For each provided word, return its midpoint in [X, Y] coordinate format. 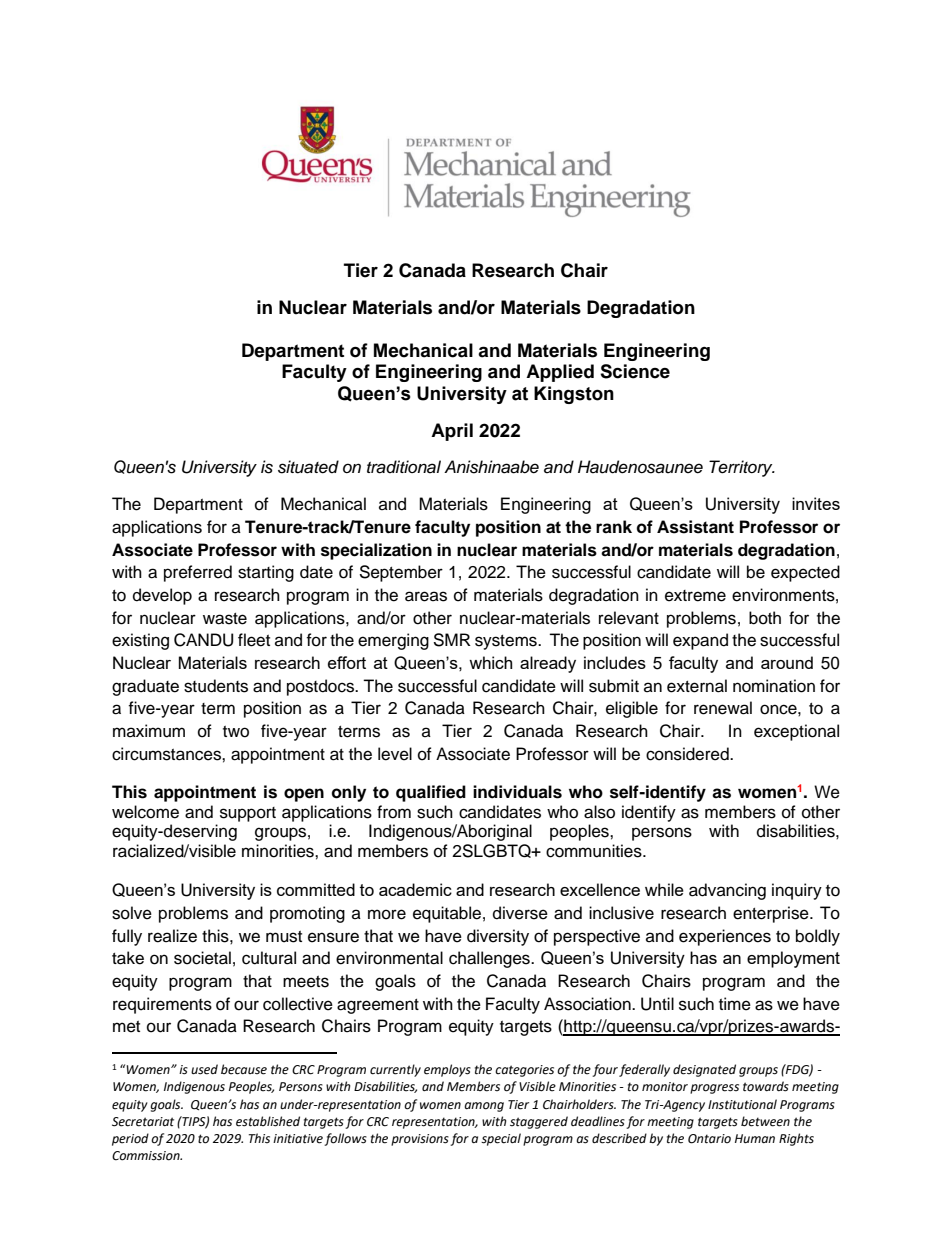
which [490, 662]
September [401, 573]
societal [202, 958]
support [248, 814]
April [452, 432]
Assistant [695, 527]
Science [635, 371]
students [216, 686]
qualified [431, 793]
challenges [490, 959]
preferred [198, 573]
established [268, 1121]
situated [308, 467]
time [735, 1004]
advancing [727, 891]
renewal [723, 708]
